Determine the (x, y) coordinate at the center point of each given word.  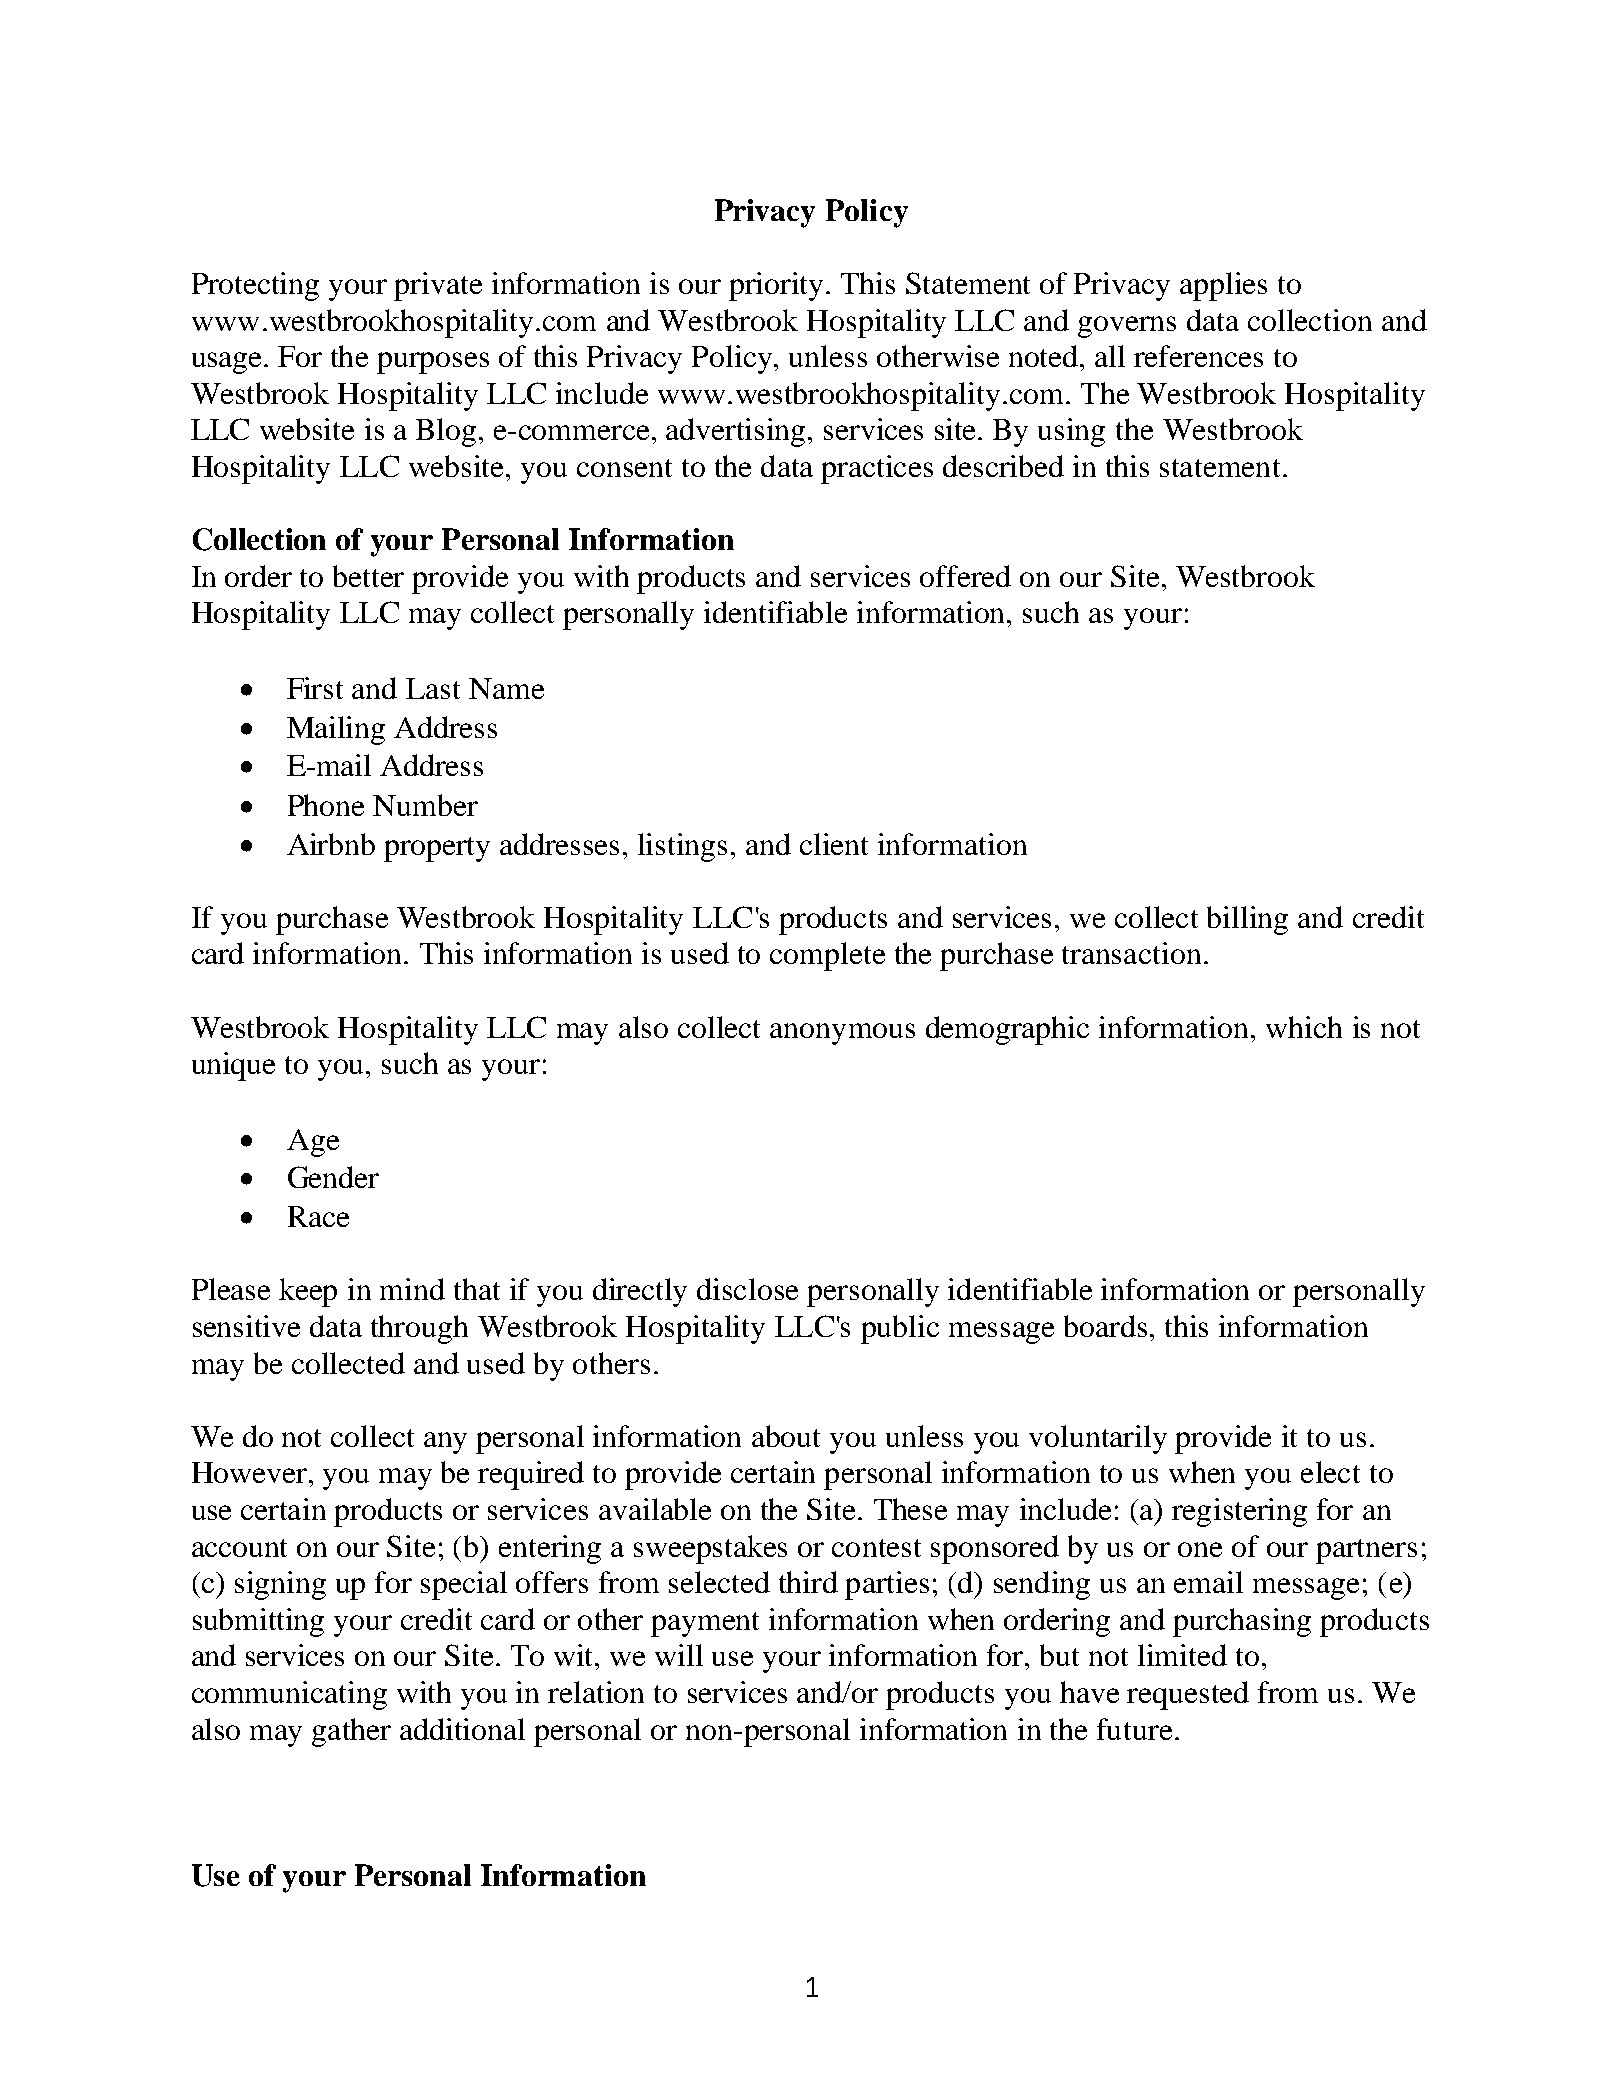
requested (1188, 1695)
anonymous (842, 1034)
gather (351, 1732)
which (1304, 1027)
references (1198, 356)
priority (776, 286)
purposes (433, 363)
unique (233, 1066)
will (679, 1655)
